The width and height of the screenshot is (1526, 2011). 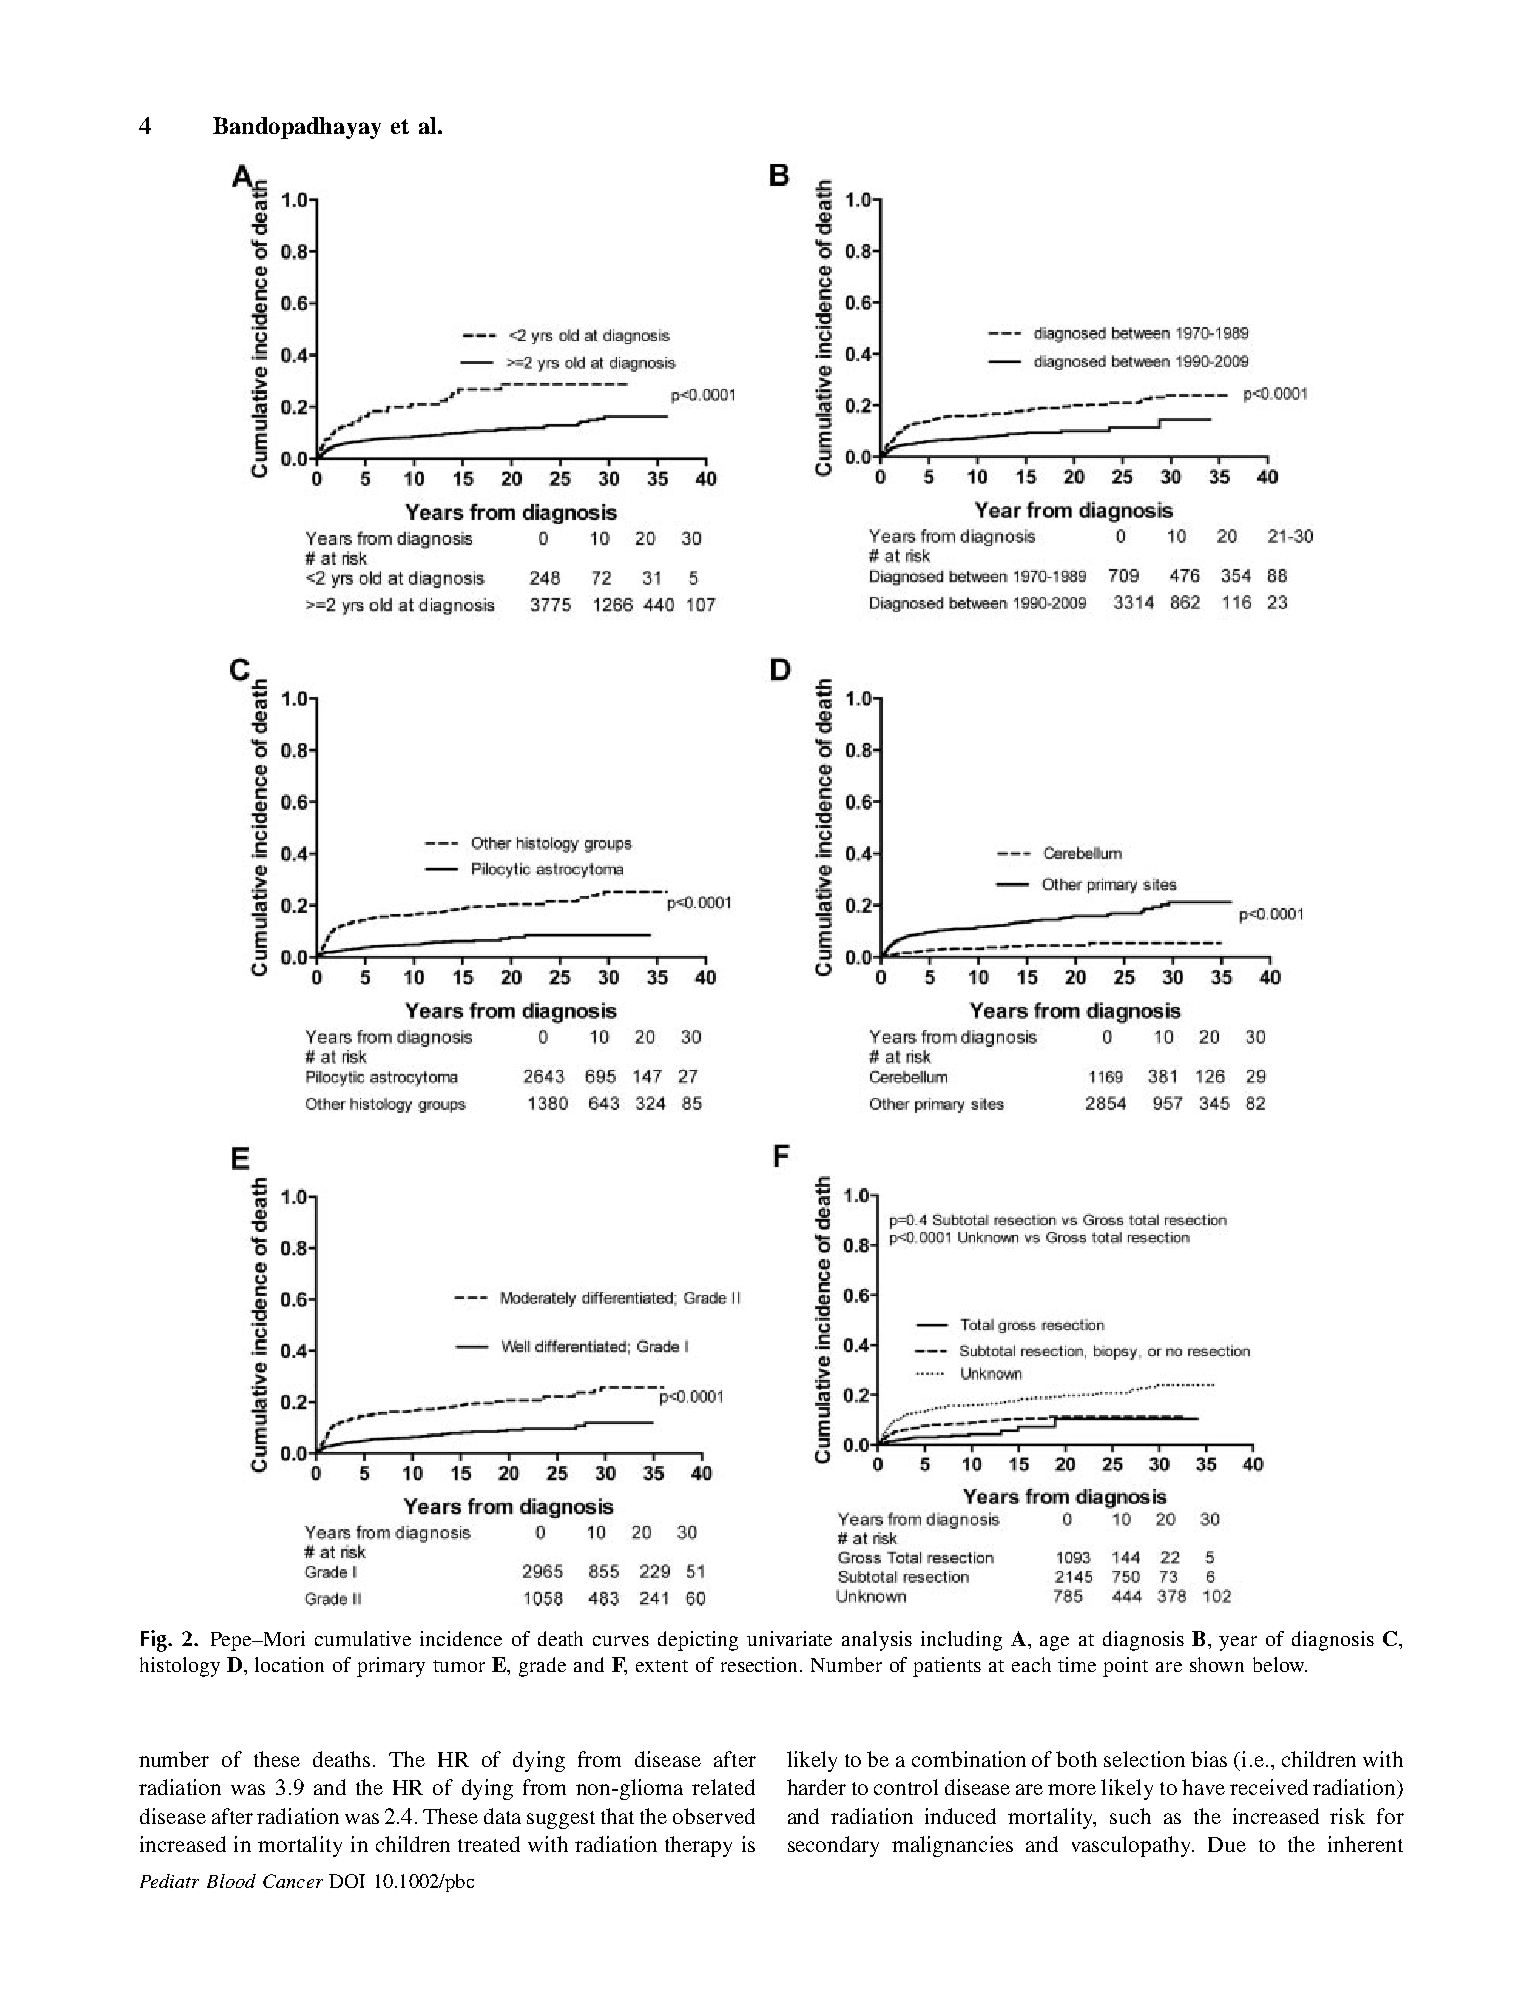 What do you see at coordinates (502, 1816) in the screenshot?
I see `data` at bounding box center [502, 1816].
